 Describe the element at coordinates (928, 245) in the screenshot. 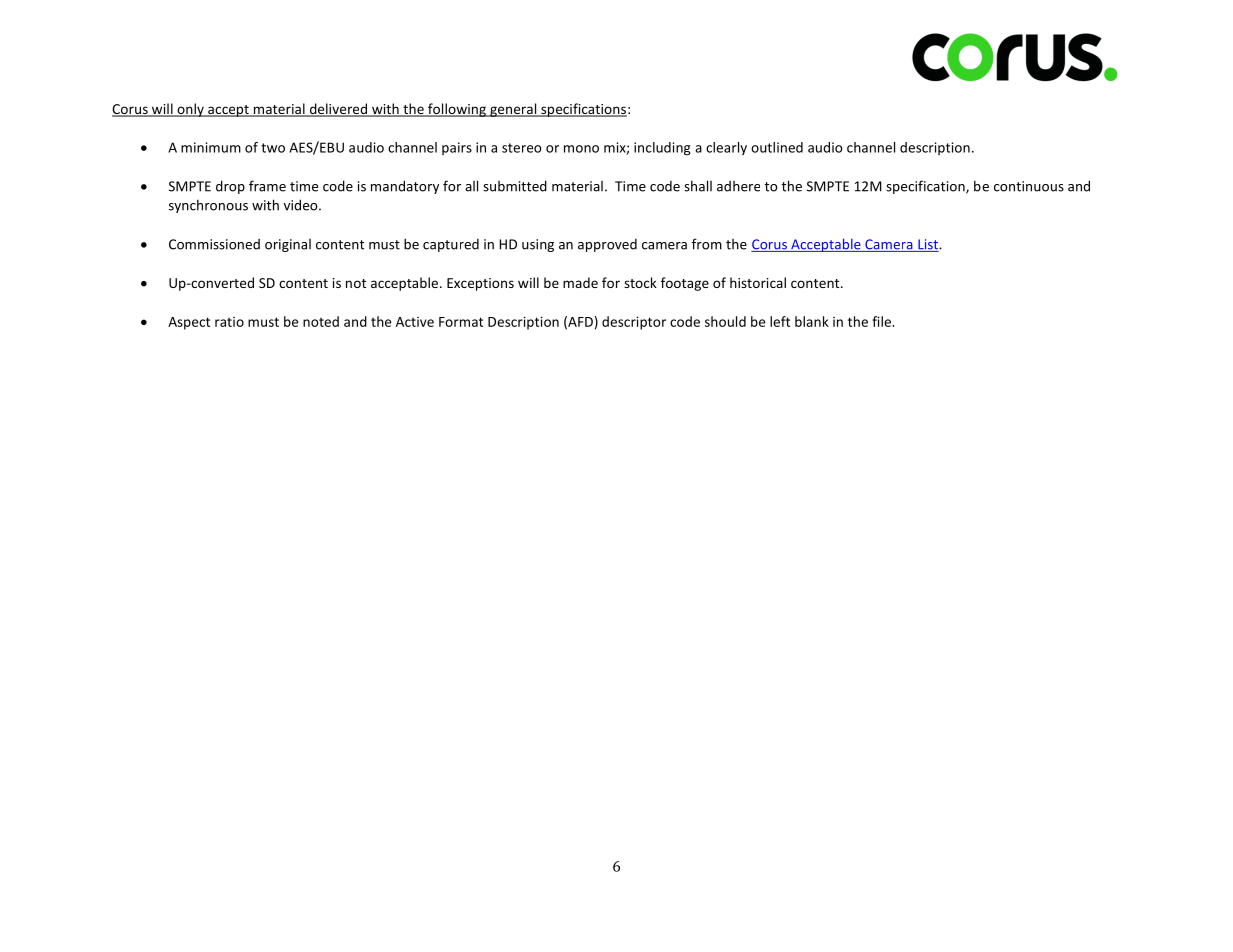

I see `List` at that location.
